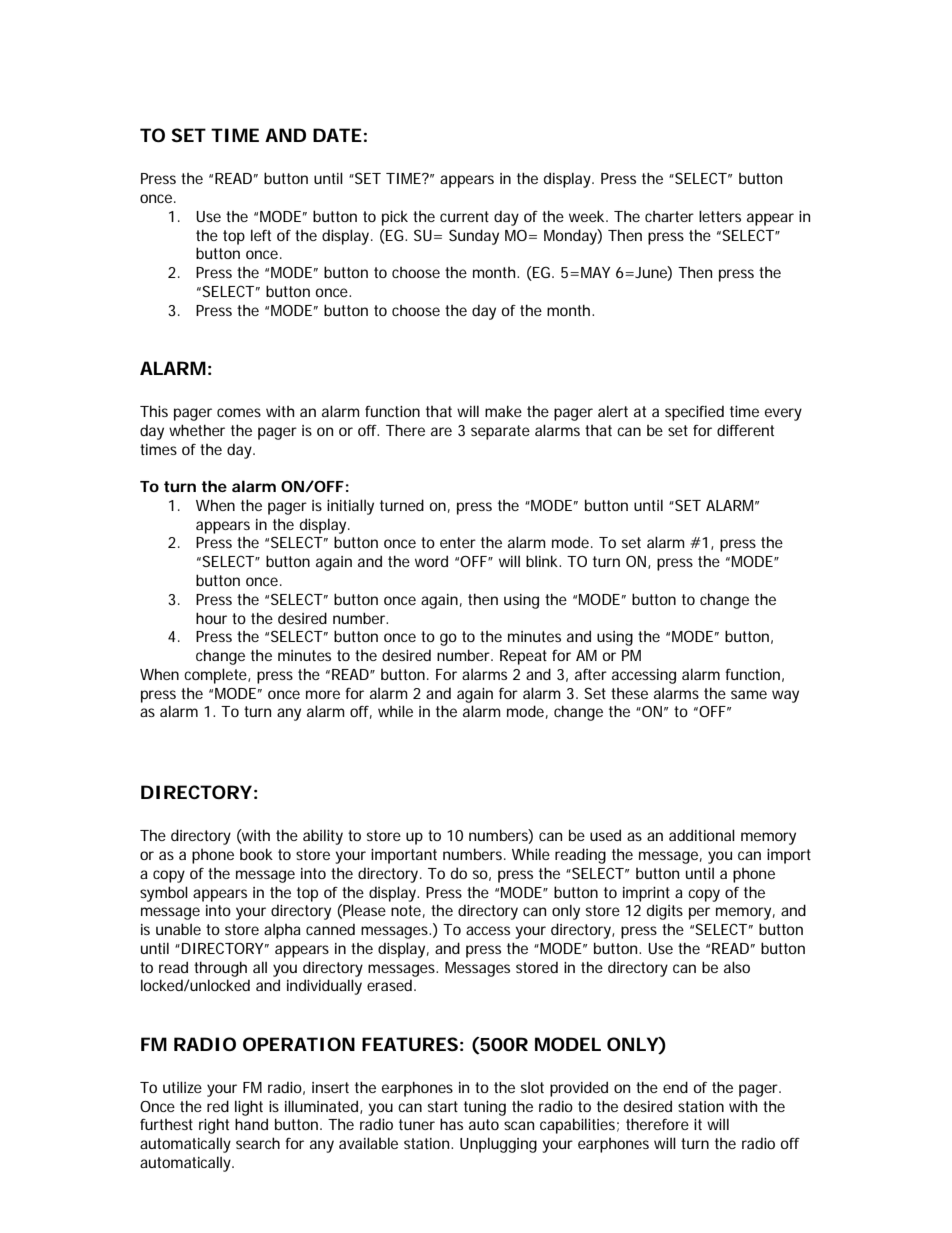  Describe the element at coordinates (261, 235) in the page. I see `left` at that location.
